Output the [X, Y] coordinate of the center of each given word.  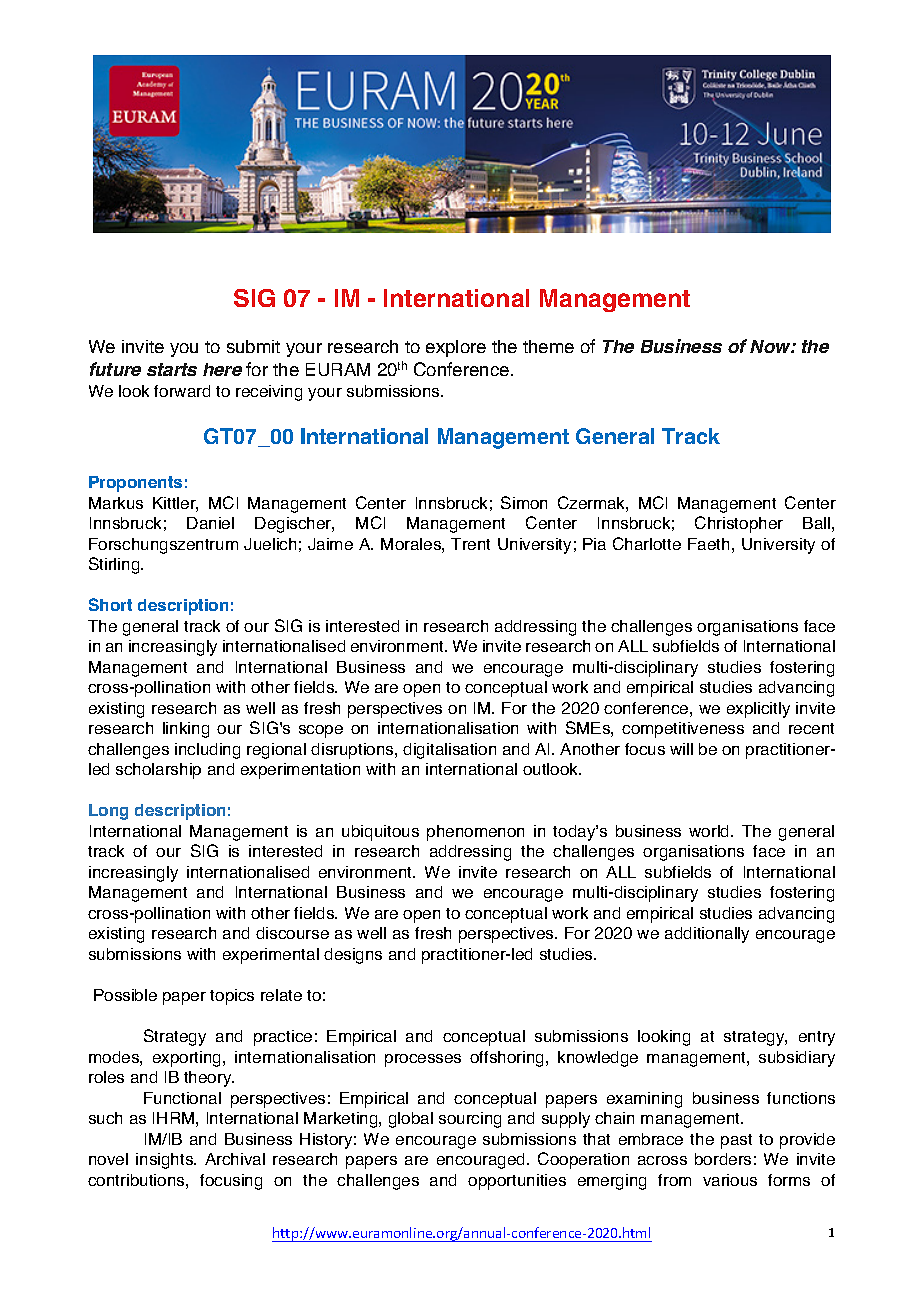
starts [172, 369]
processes [423, 1060]
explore [456, 348]
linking [186, 730]
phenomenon [475, 833]
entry [817, 1038]
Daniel [210, 523]
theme [548, 346]
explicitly [758, 710]
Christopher [739, 524]
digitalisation [449, 751]
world [710, 831]
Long [108, 812]
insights [166, 1161]
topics [232, 997]
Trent [470, 544]
